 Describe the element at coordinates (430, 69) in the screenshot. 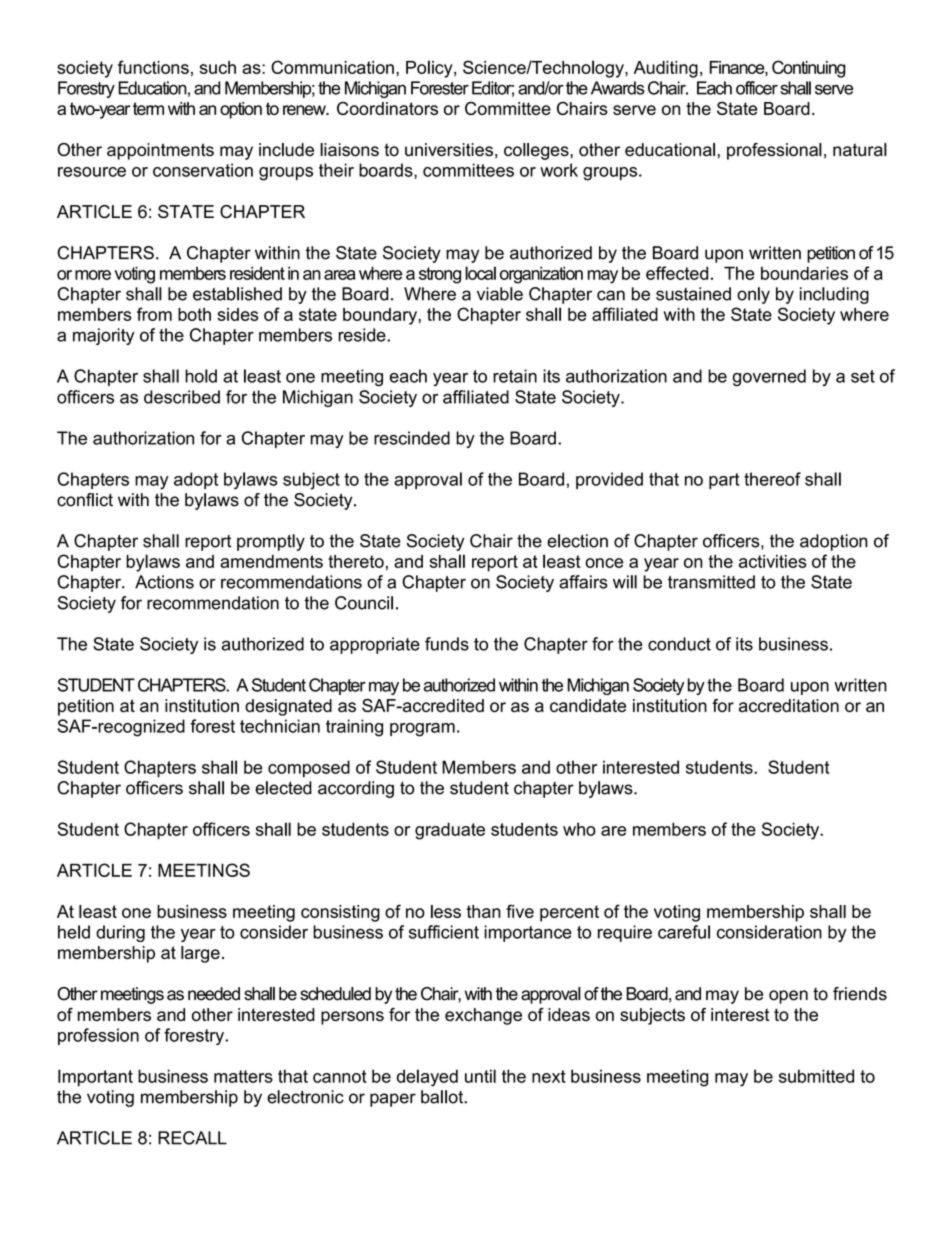

I see `Policy` at that location.
